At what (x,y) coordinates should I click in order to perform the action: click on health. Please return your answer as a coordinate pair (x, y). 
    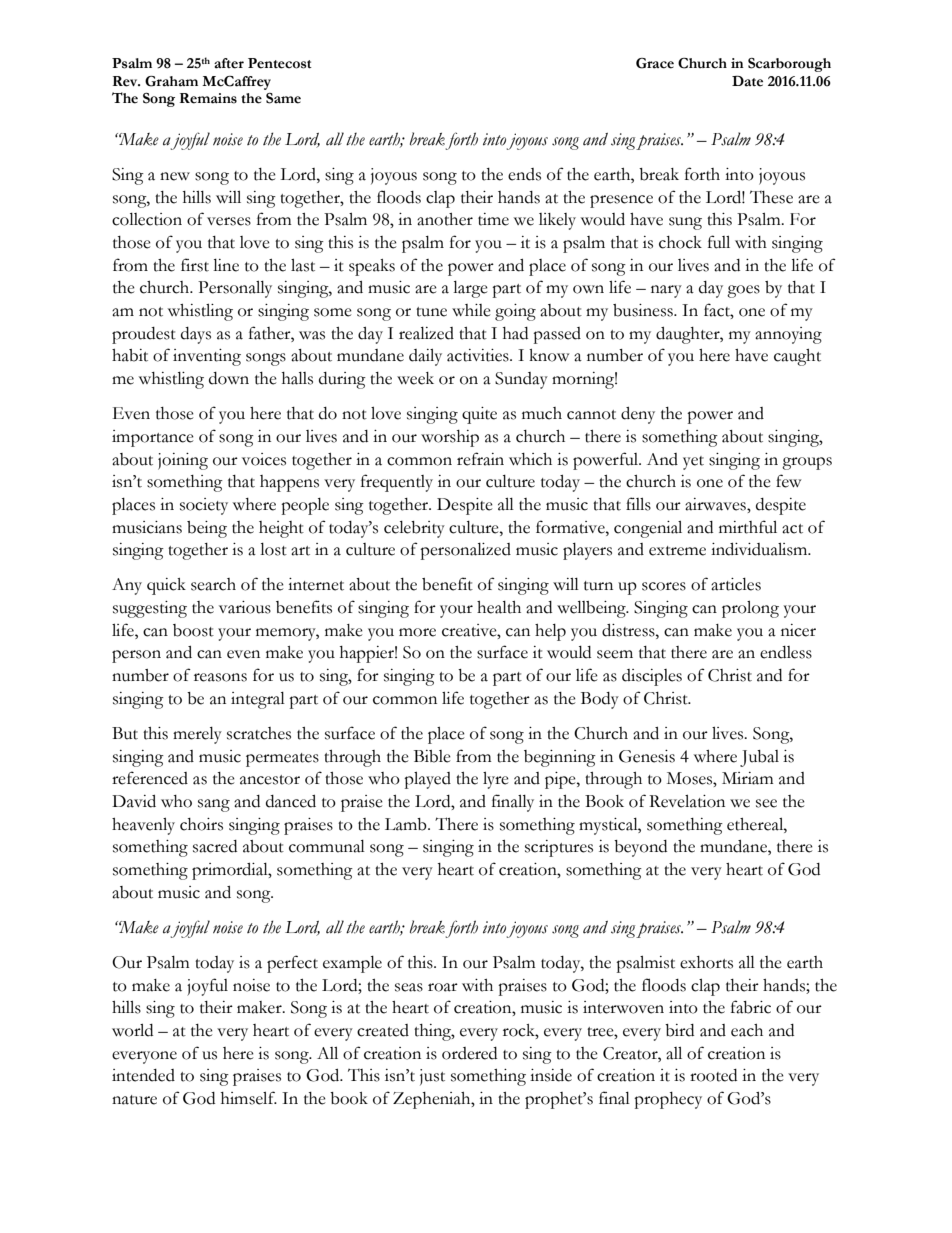
    Looking at the image, I should click on (499, 607).
